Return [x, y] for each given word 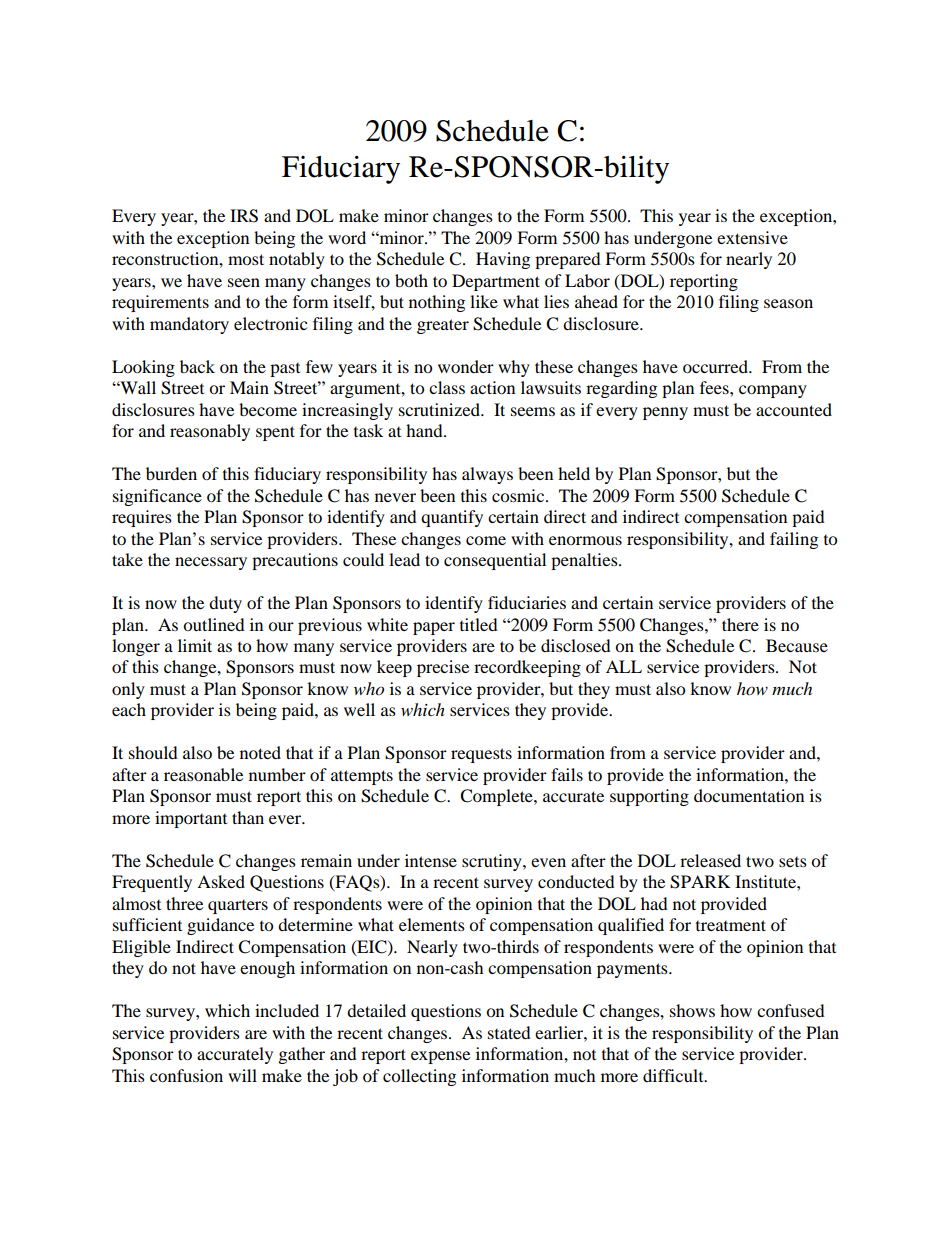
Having [503, 260]
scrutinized [440, 409]
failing [794, 540]
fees [715, 387]
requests [481, 755]
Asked [221, 881]
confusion [186, 1075]
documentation [749, 795]
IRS [244, 216]
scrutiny [493, 862]
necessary [211, 563]
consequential [495, 561]
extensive [752, 237]
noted [260, 752]
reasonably [210, 432]
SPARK [700, 882]
